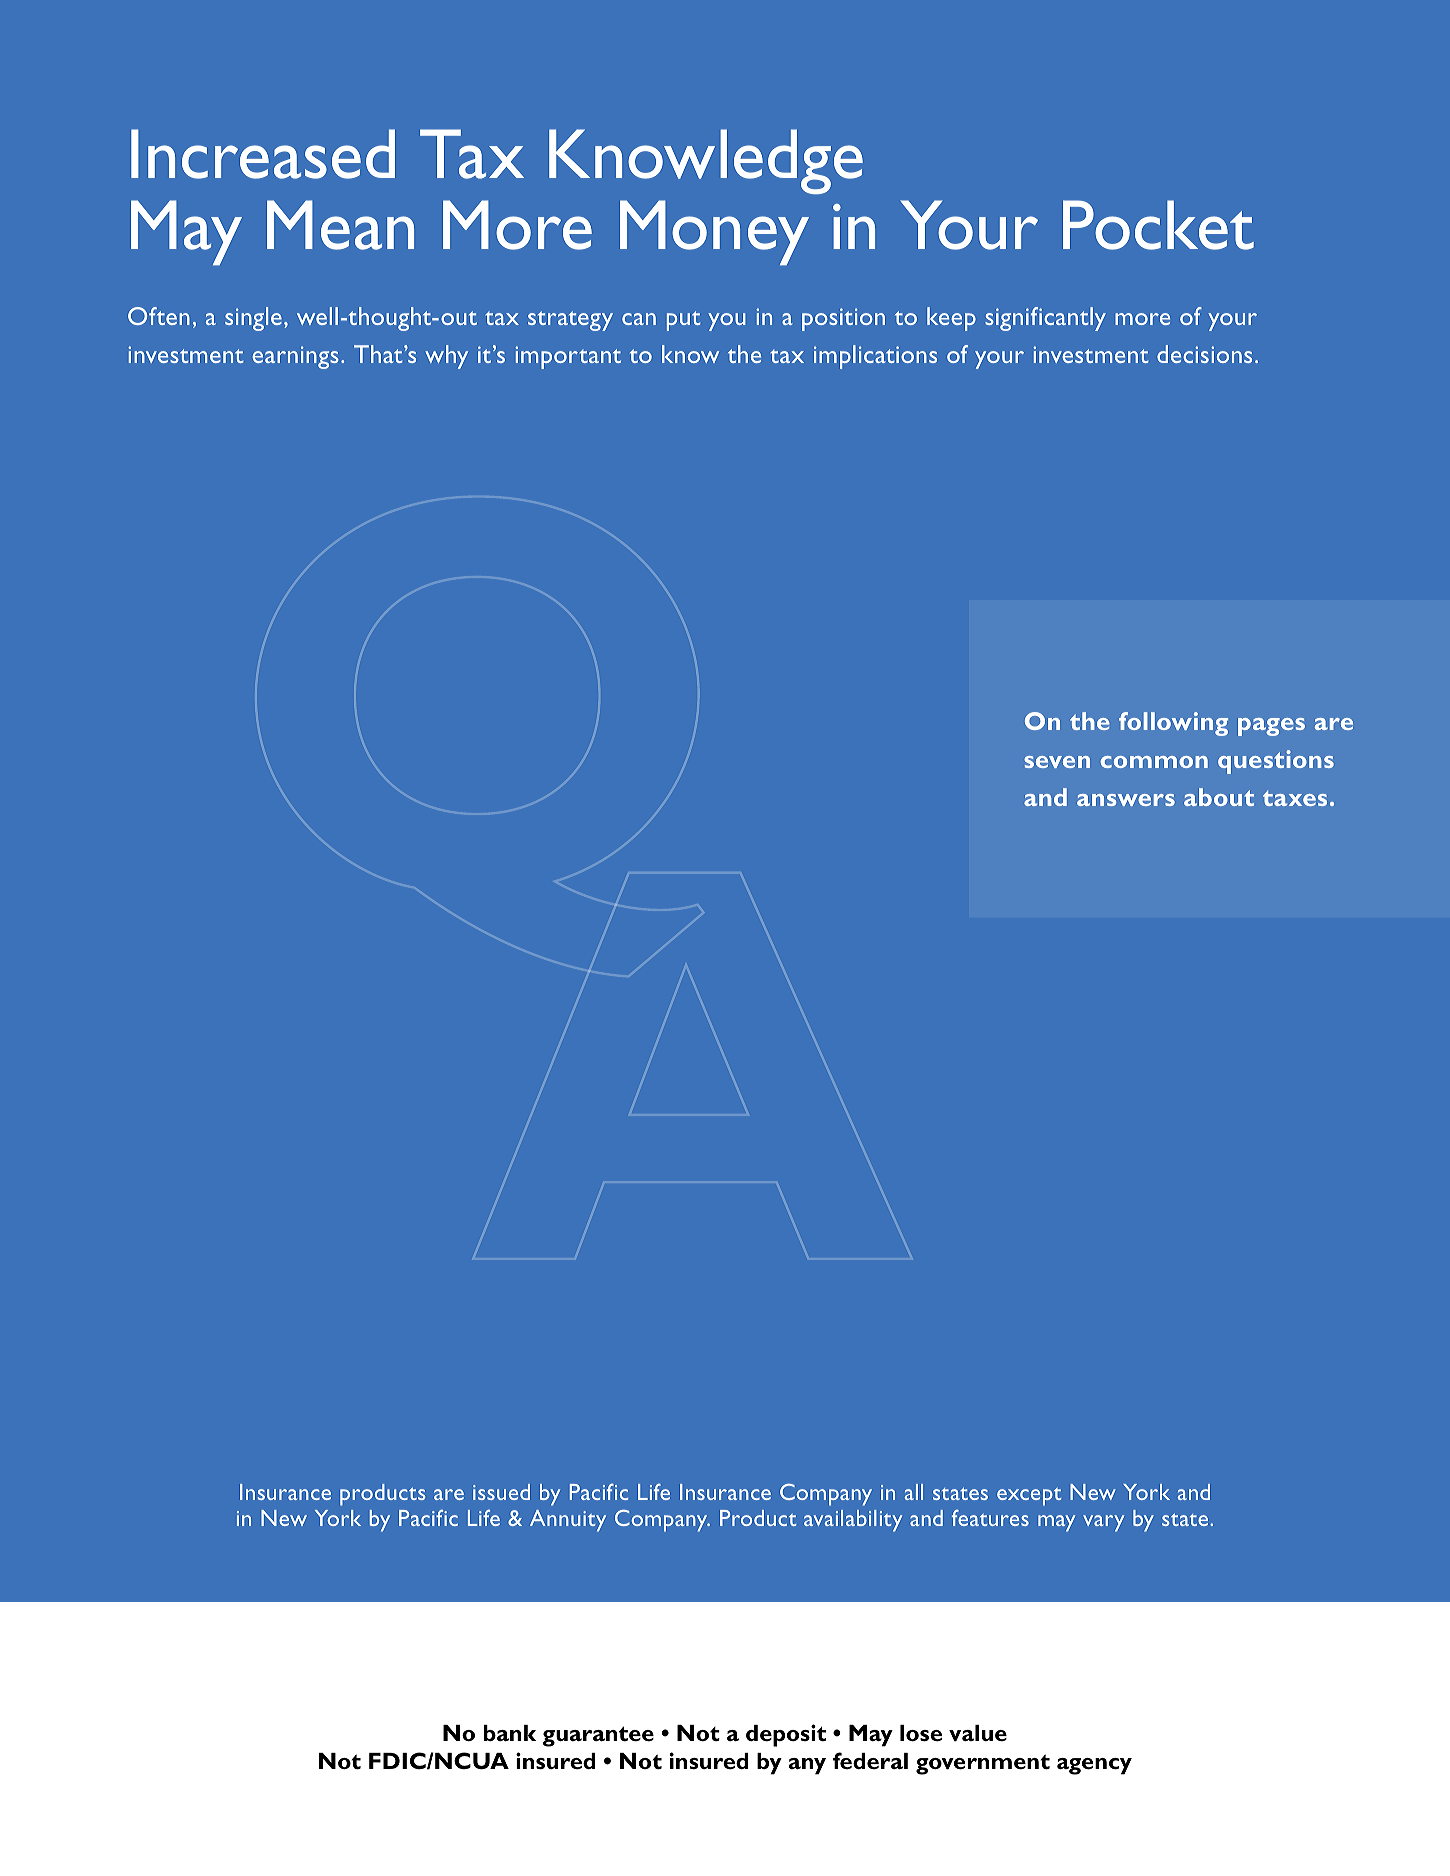 The height and width of the document is (1876, 1450). I want to click on following, so click(1173, 724).
